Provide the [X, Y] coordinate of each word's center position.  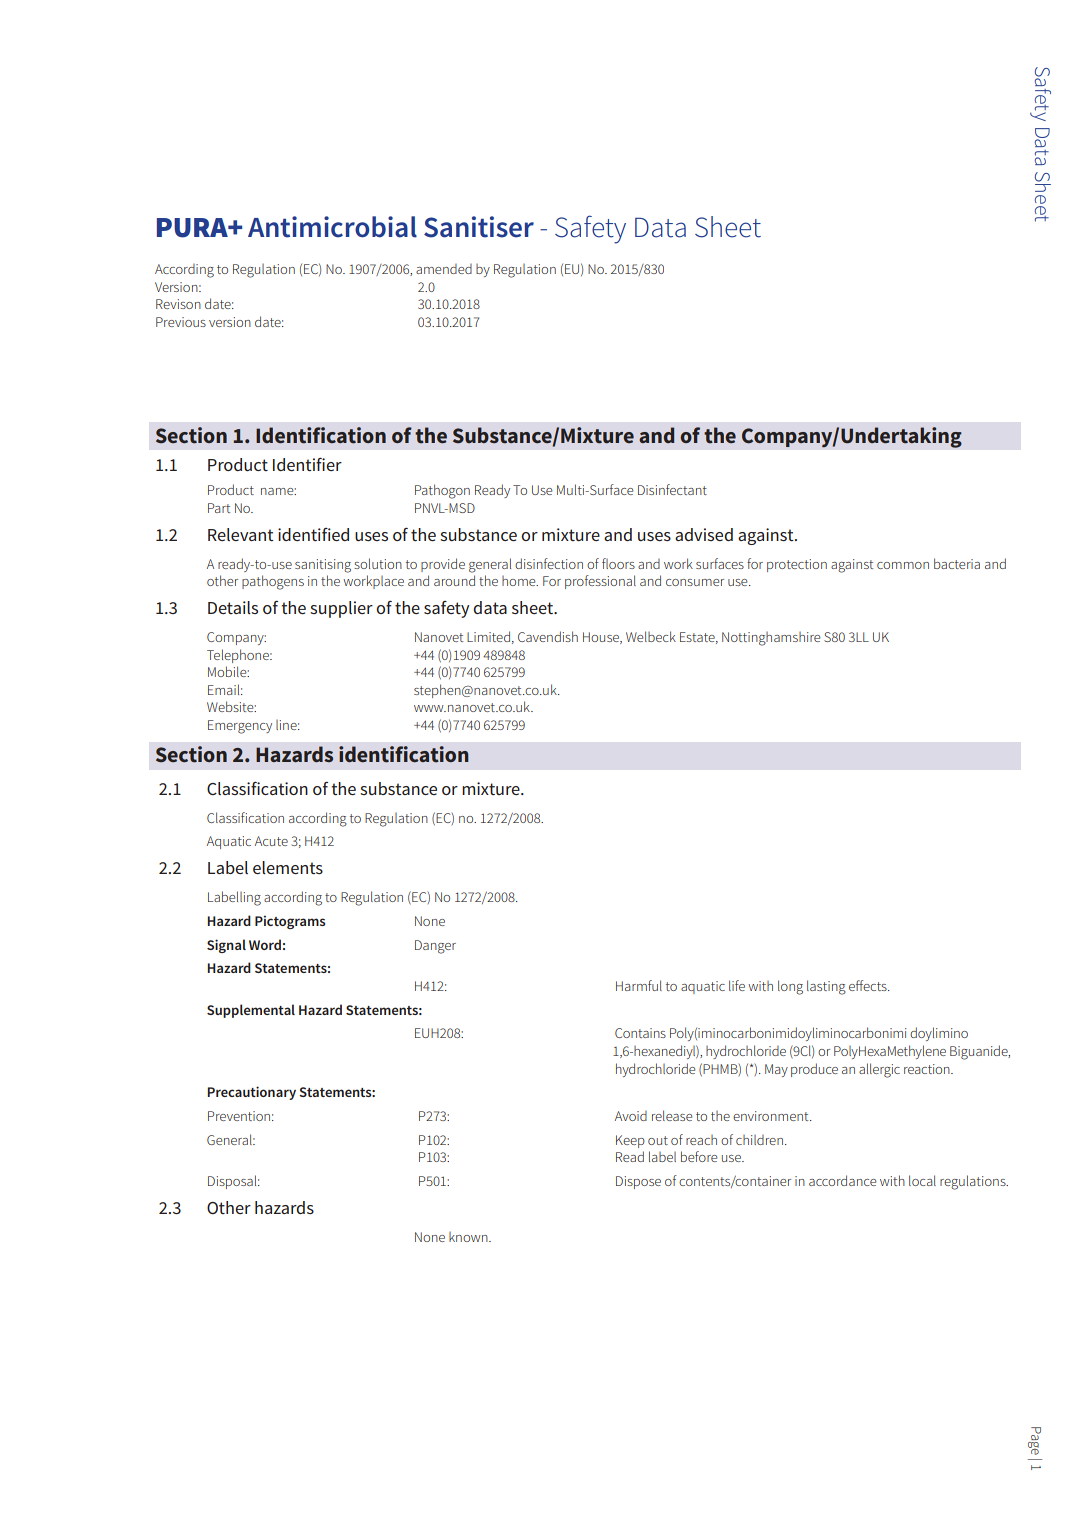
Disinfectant [672, 489]
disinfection [549, 563]
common [903, 565]
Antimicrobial [332, 227]
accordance [843, 1180]
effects [869, 985]
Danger [435, 947]
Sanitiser [479, 227]
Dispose [638, 1182]
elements [288, 867]
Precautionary [251, 1093]
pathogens [273, 582]
